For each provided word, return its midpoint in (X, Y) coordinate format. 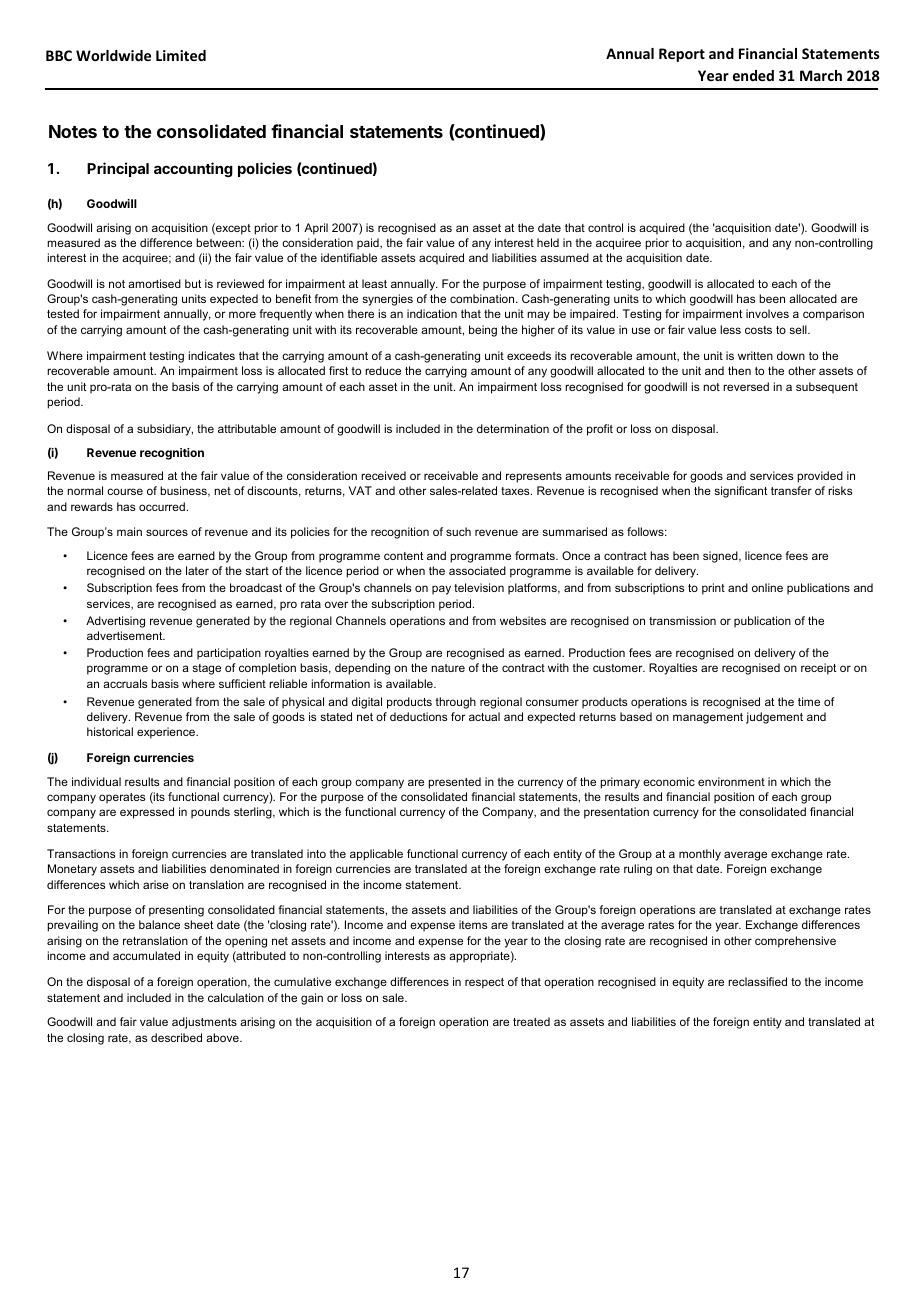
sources (167, 532)
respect (484, 983)
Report (682, 55)
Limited (181, 55)
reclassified (757, 981)
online (767, 587)
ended (753, 75)
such (458, 531)
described (176, 1037)
